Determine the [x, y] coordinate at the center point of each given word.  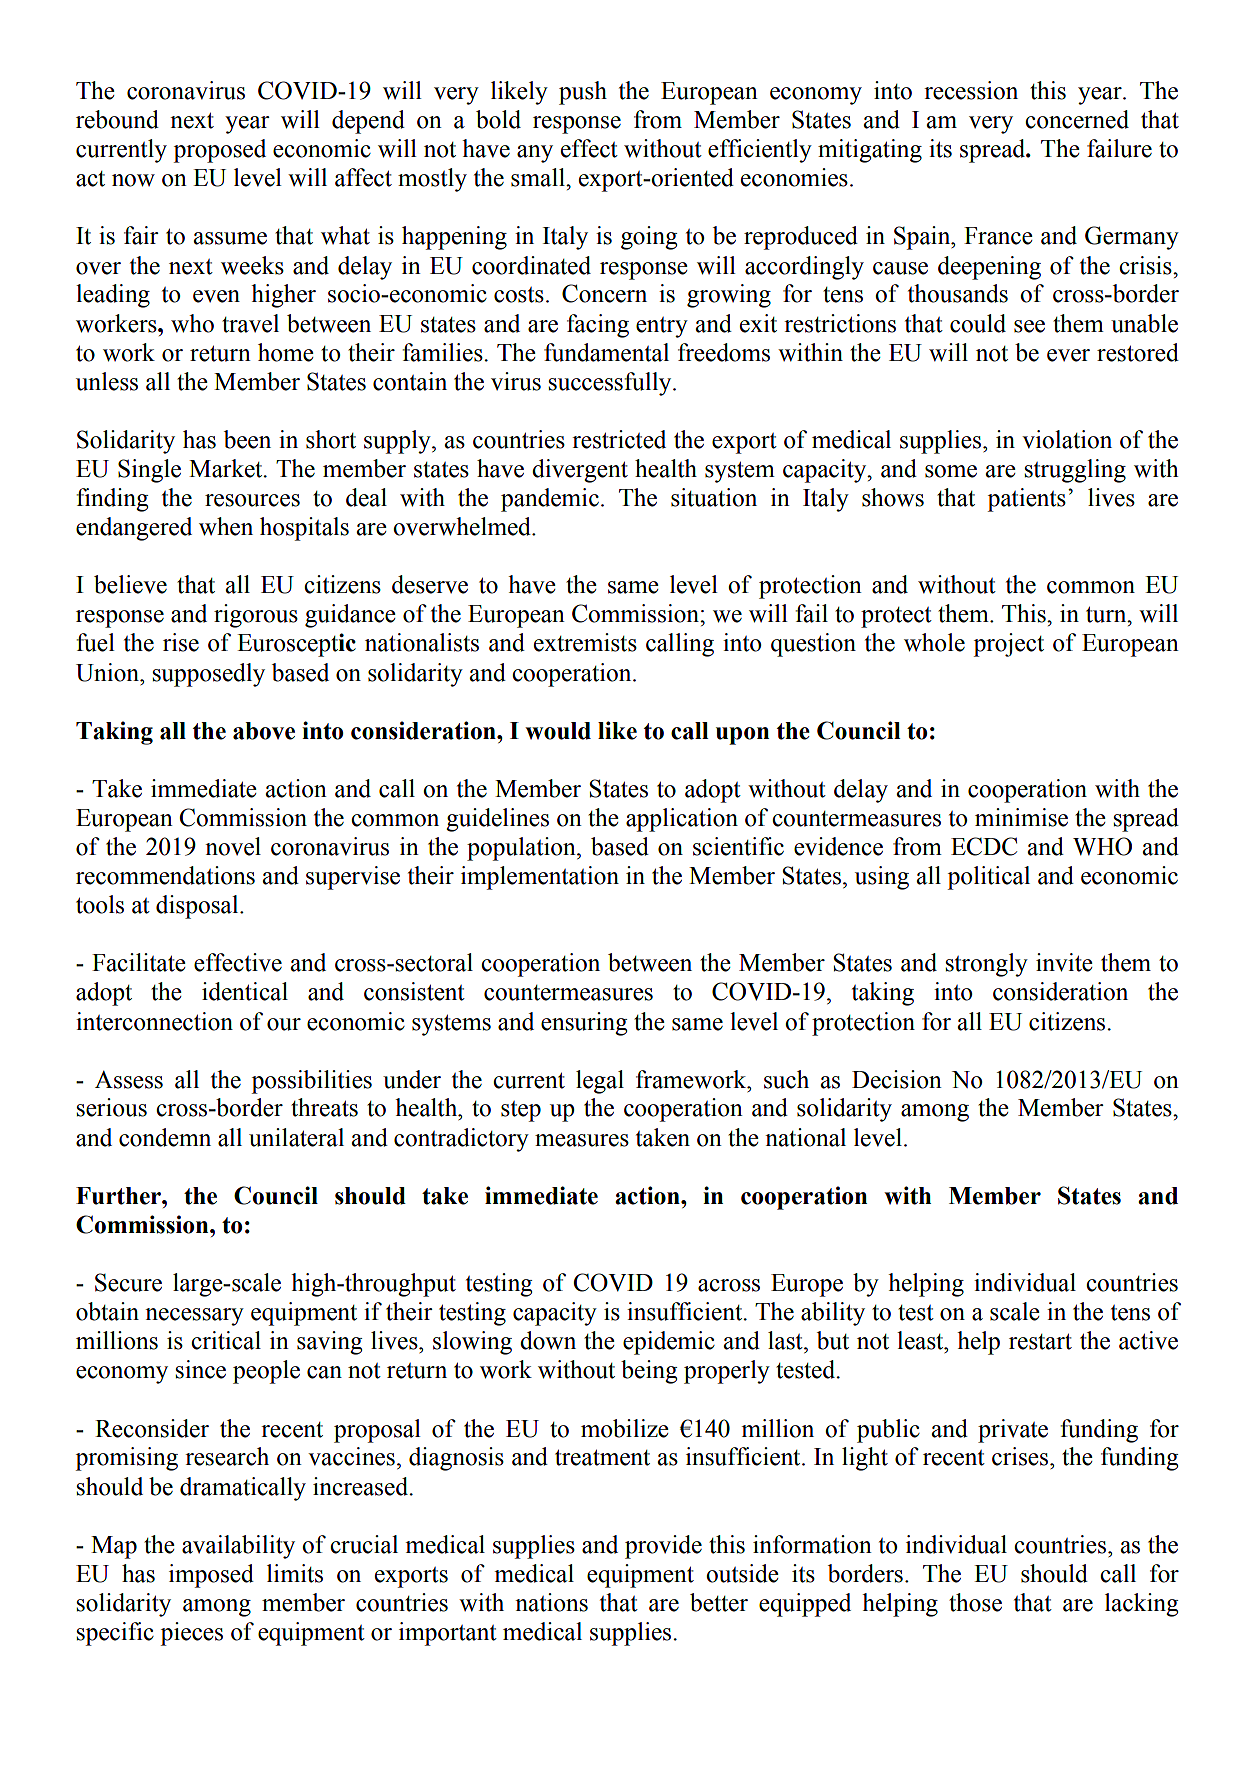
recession [971, 90]
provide [663, 1547]
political [988, 878]
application [682, 820]
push [583, 93]
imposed [211, 1576]
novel [233, 846]
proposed [219, 151]
